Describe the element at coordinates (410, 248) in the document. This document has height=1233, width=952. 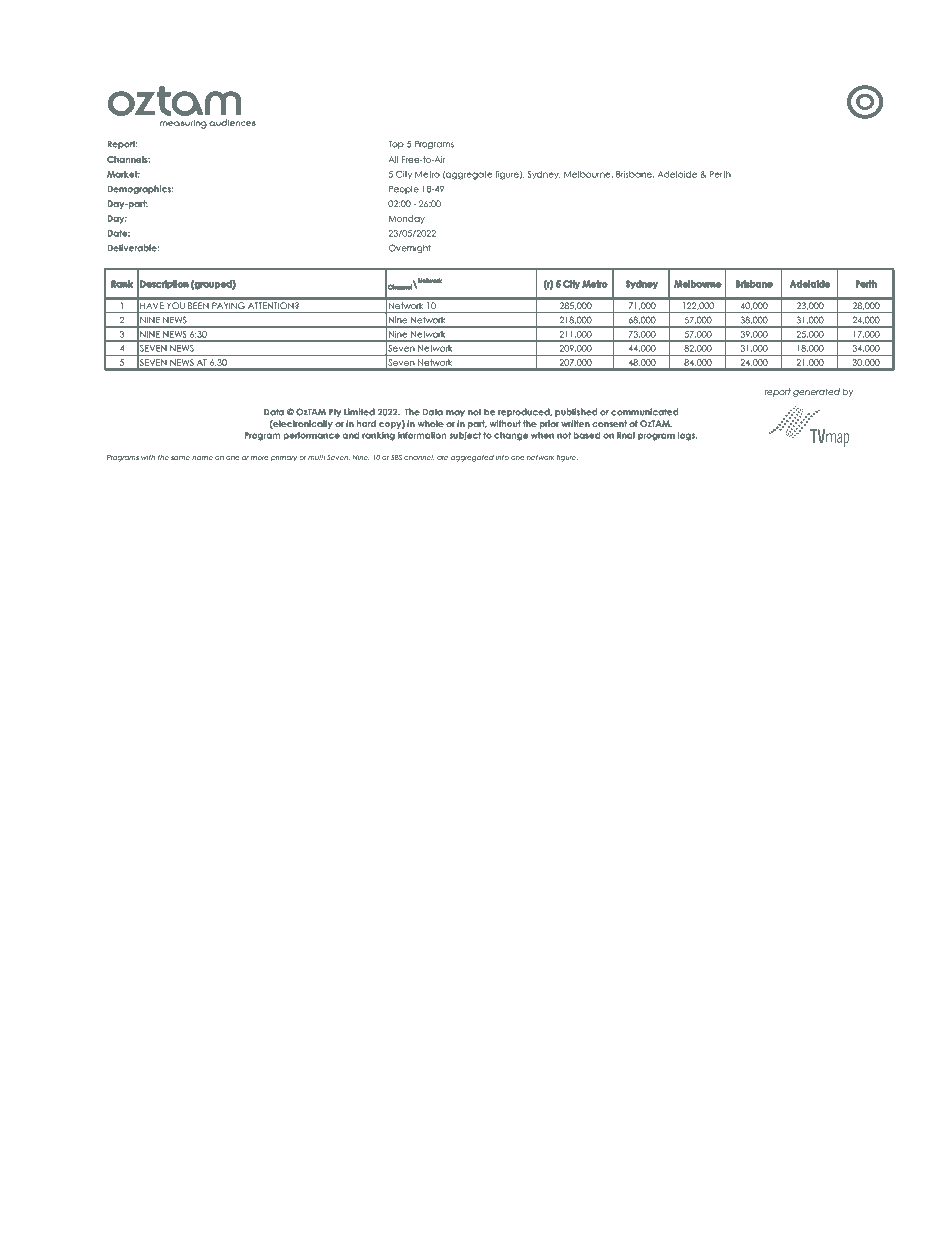
I see `Overnight` at that location.
